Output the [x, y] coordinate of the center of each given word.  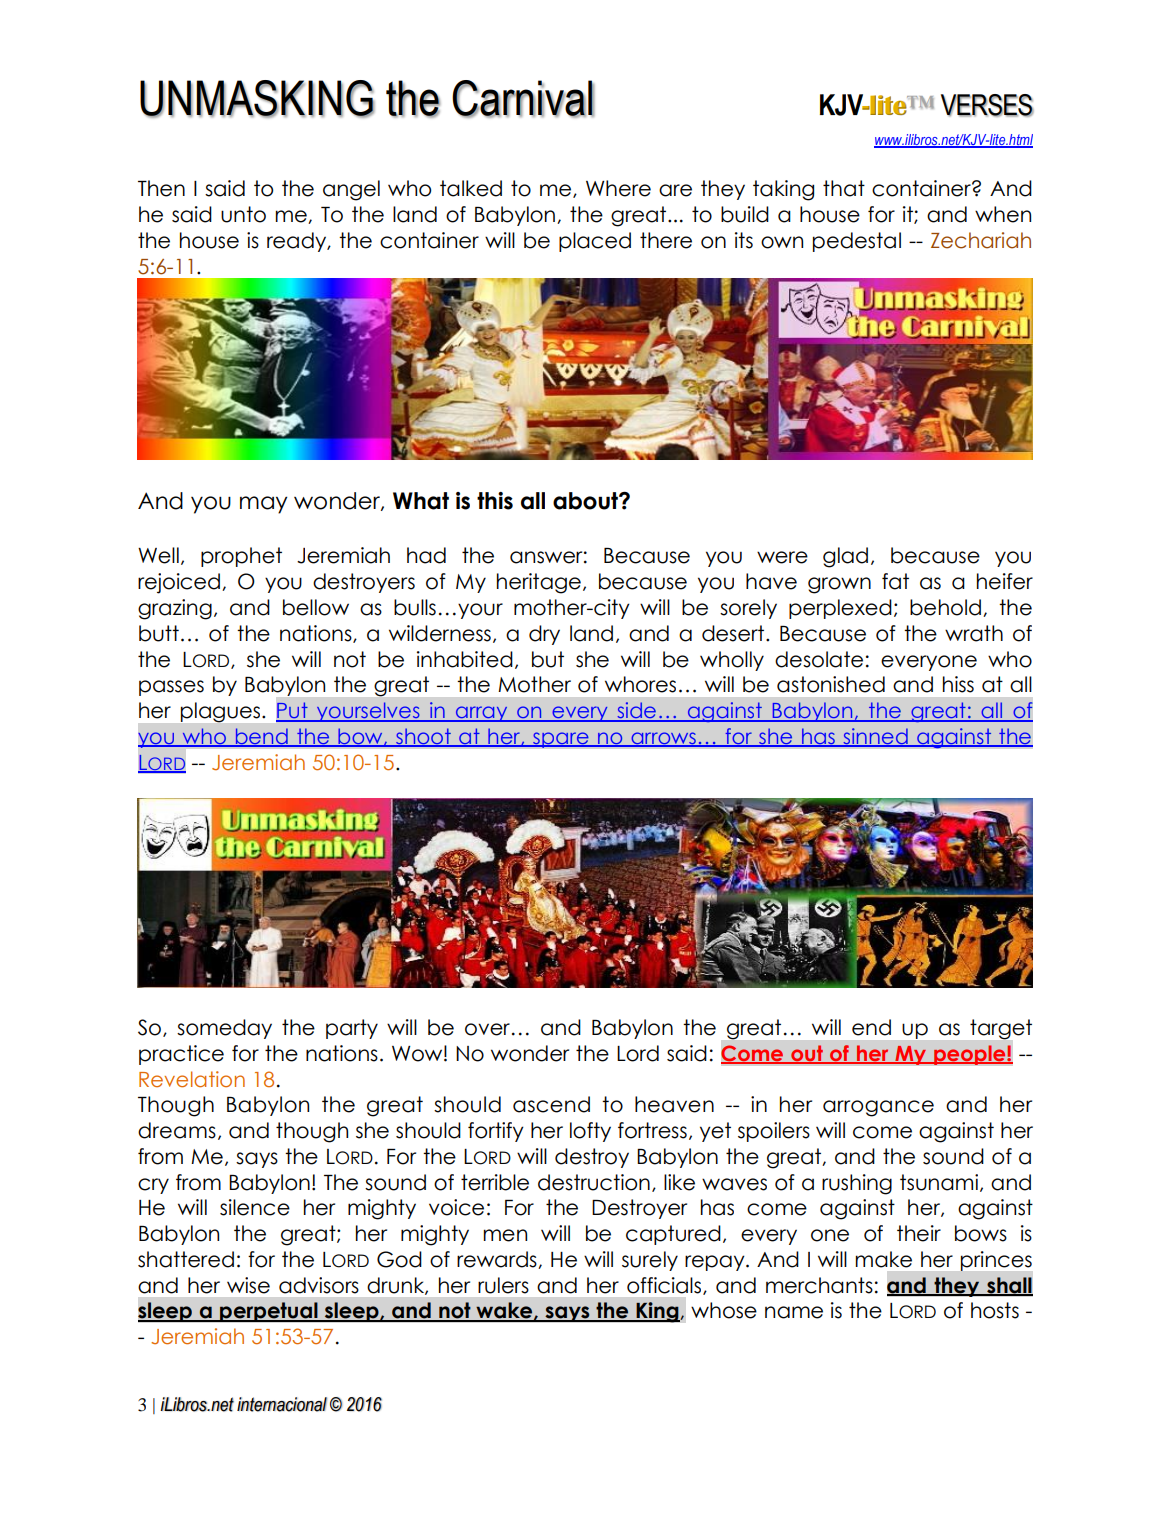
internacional [282, 1404]
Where [618, 188]
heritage [539, 583]
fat [895, 581]
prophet [241, 557]
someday [224, 1029]
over [487, 1029]
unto [243, 214]
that [844, 188]
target [1001, 1029]
